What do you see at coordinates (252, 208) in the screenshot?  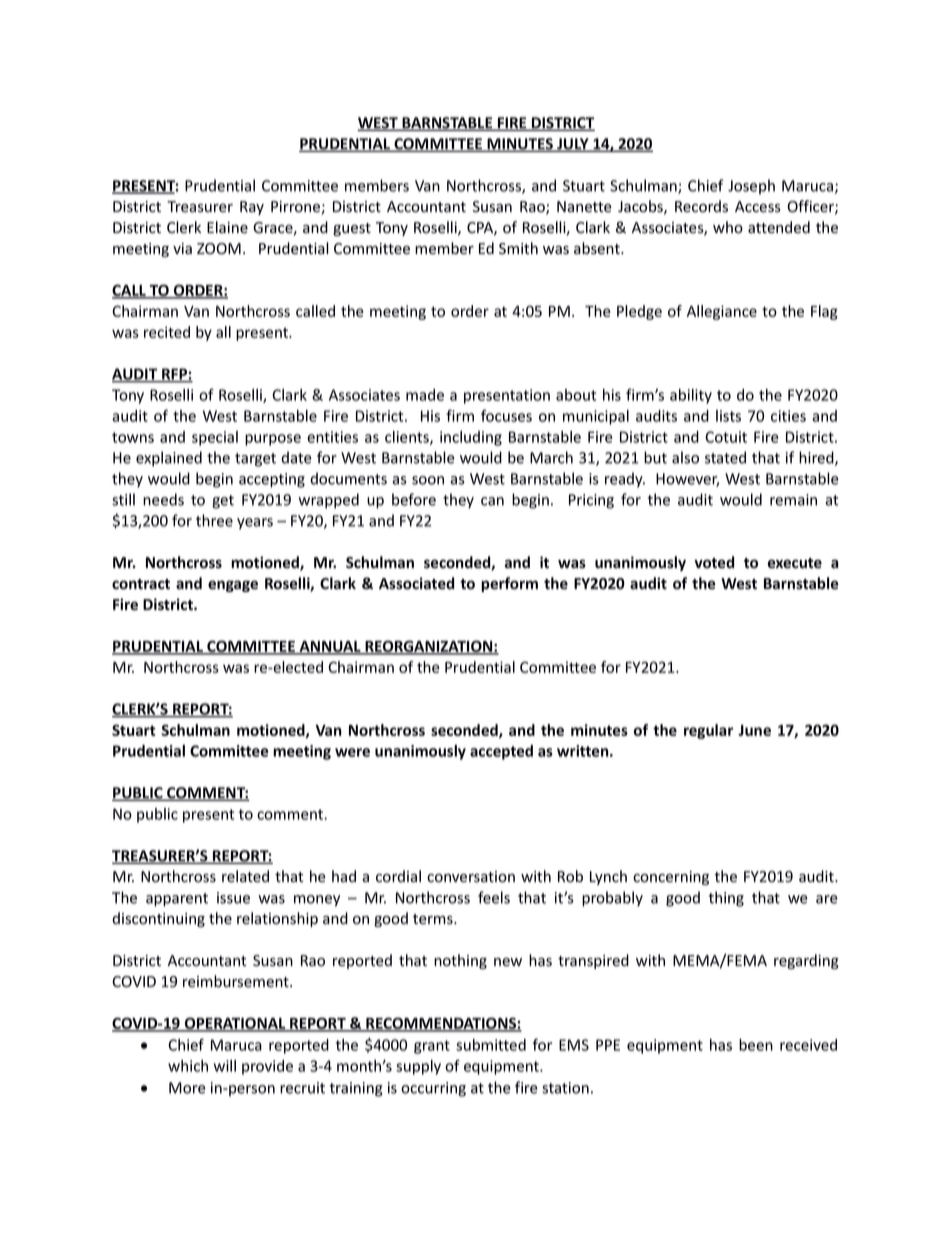 I see `Ray` at bounding box center [252, 208].
